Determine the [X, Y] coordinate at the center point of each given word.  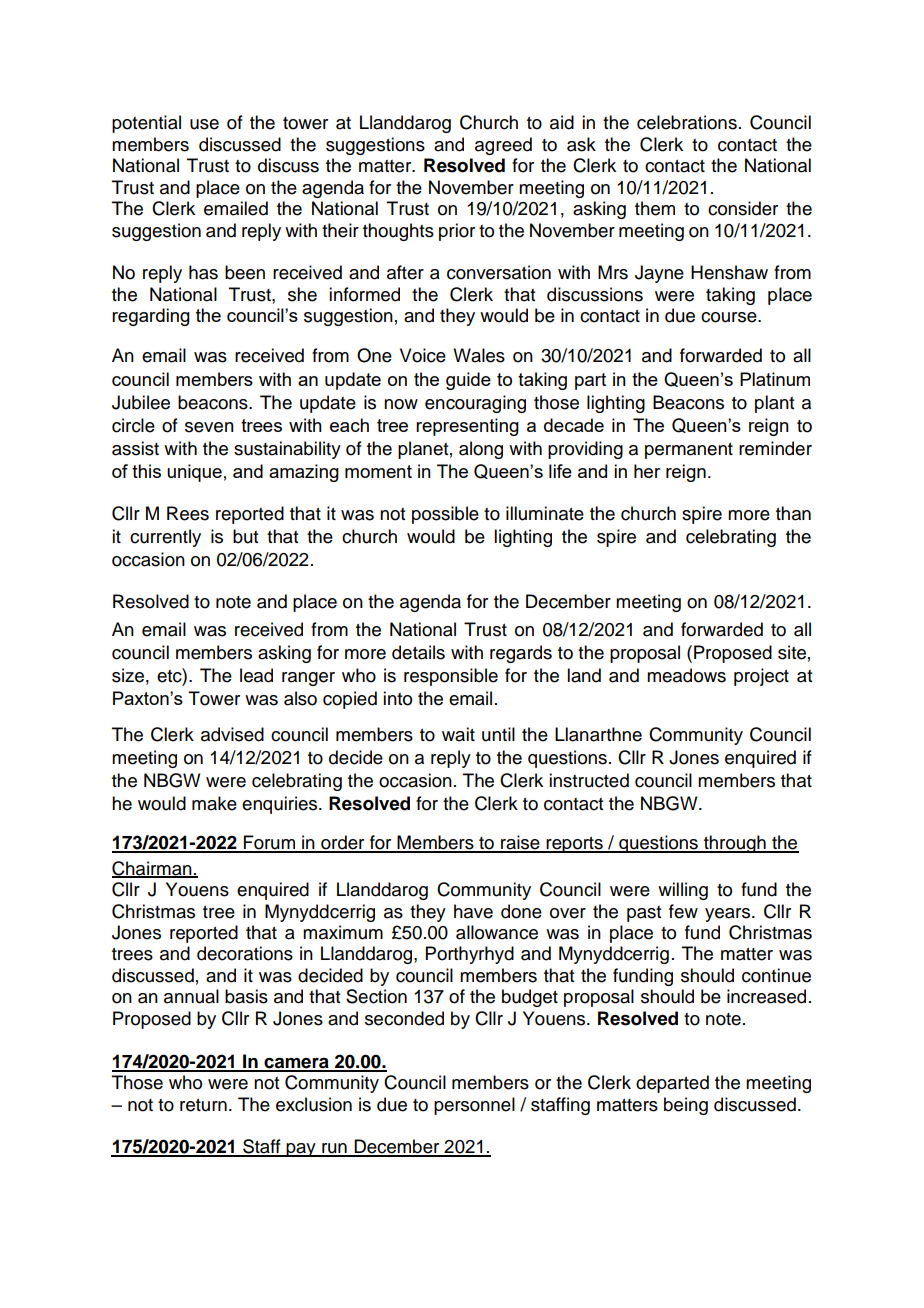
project [761, 677]
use [204, 124]
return [203, 1105]
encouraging [475, 404]
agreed [503, 146]
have [473, 911]
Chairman [153, 869]
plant [774, 404]
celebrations [687, 122]
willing [683, 891]
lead [256, 675]
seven [209, 427]
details [418, 652]
